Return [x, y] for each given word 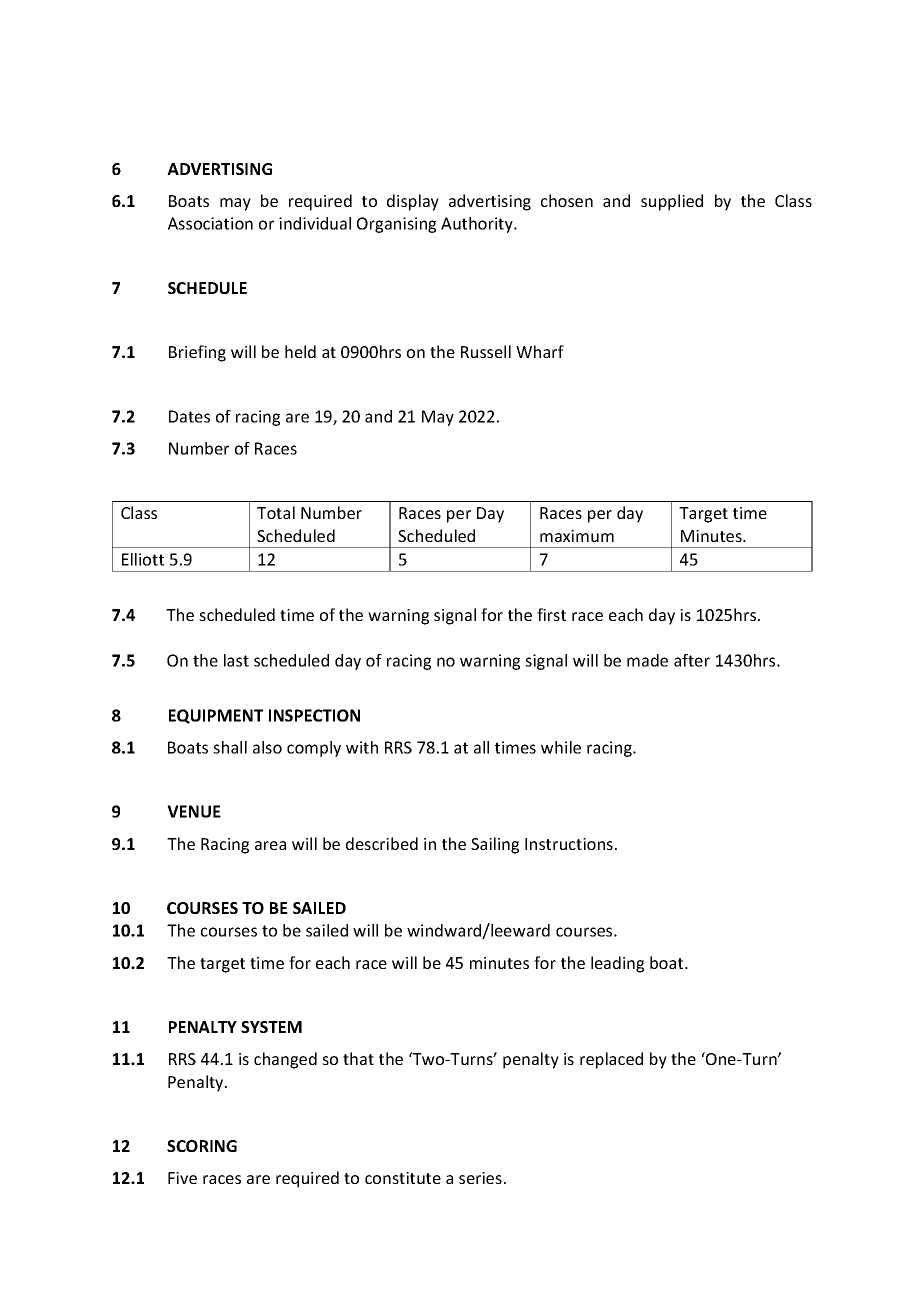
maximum [577, 536]
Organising [396, 225]
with [362, 747]
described [382, 843]
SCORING [202, 1146]
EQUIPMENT [216, 716]
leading [617, 964]
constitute [403, 1178]
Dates [189, 416]
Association [210, 223]
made [647, 660]
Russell [486, 351]
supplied [672, 202]
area [270, 845]
